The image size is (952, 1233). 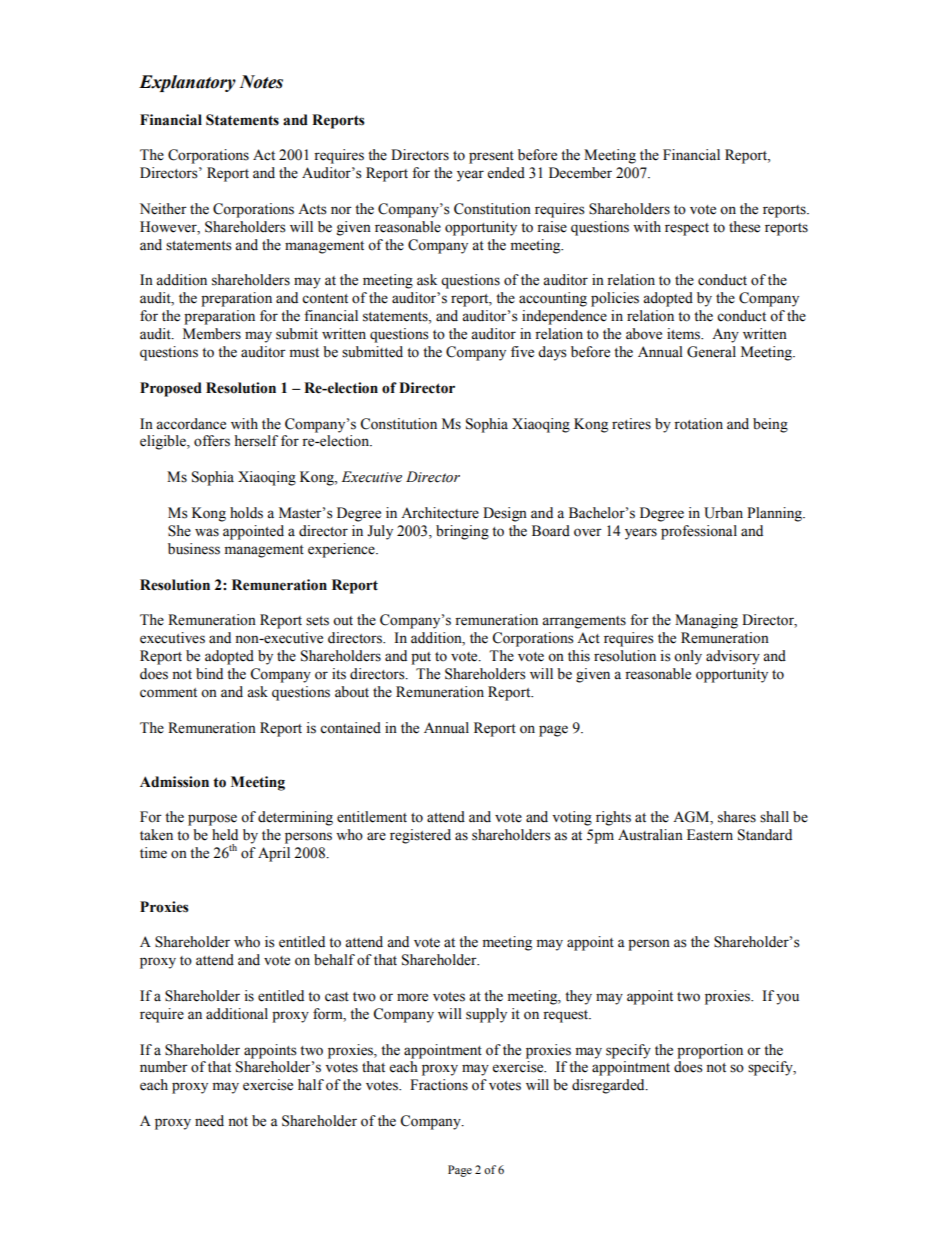 What do you see at coordinates (174, 782) in the image?
I see `Admission` at bounding box center [174, 782].
